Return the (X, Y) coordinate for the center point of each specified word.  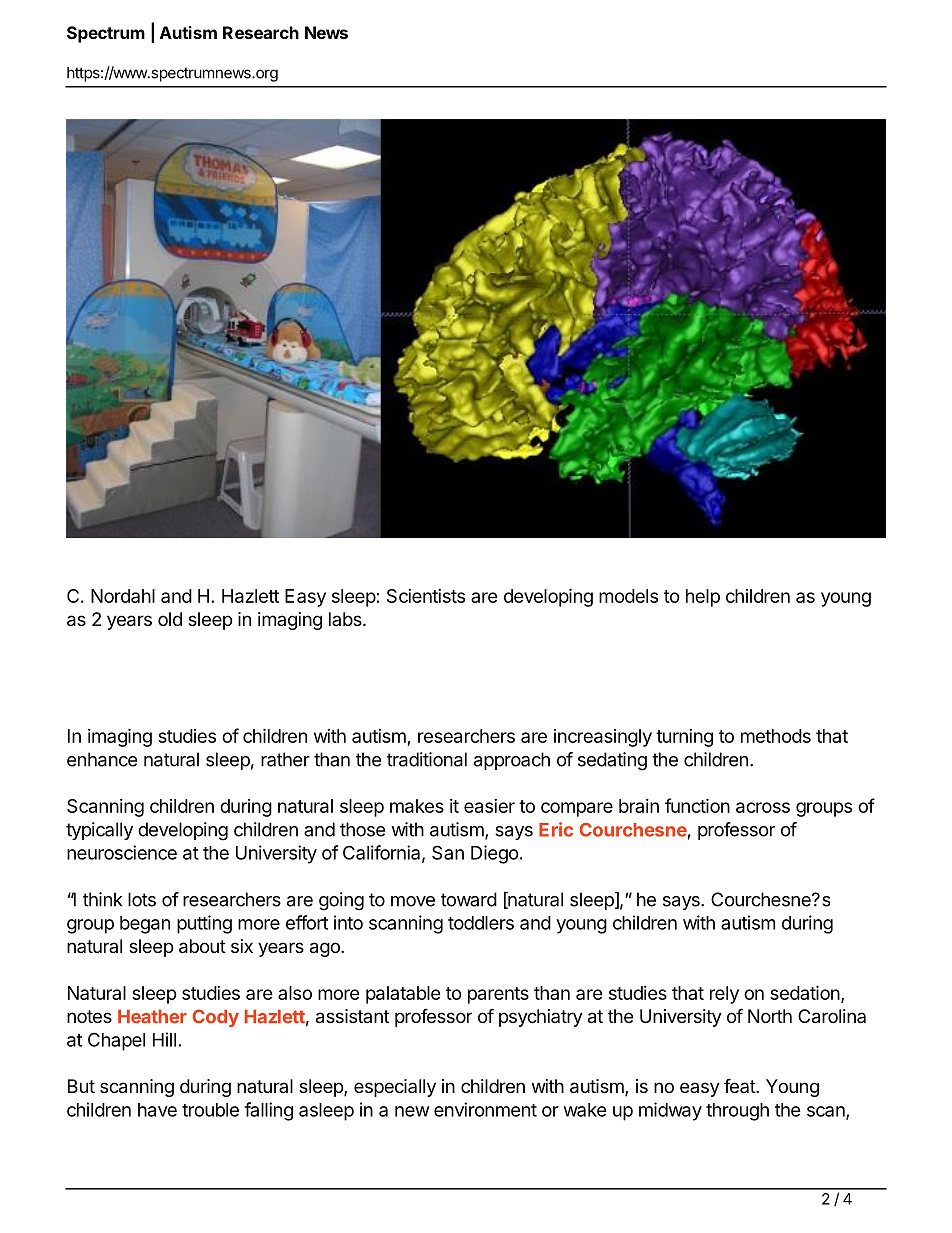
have (157, 1110)
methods (776, 736)
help (703, 598)
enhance (102, 759)
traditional (427, 759)
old (170, 619)
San (448, 852)
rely (724, 995)
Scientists (426, 596)
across (763, 807)
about (202, 946)
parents (498, 995)
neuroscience (122, 852)
